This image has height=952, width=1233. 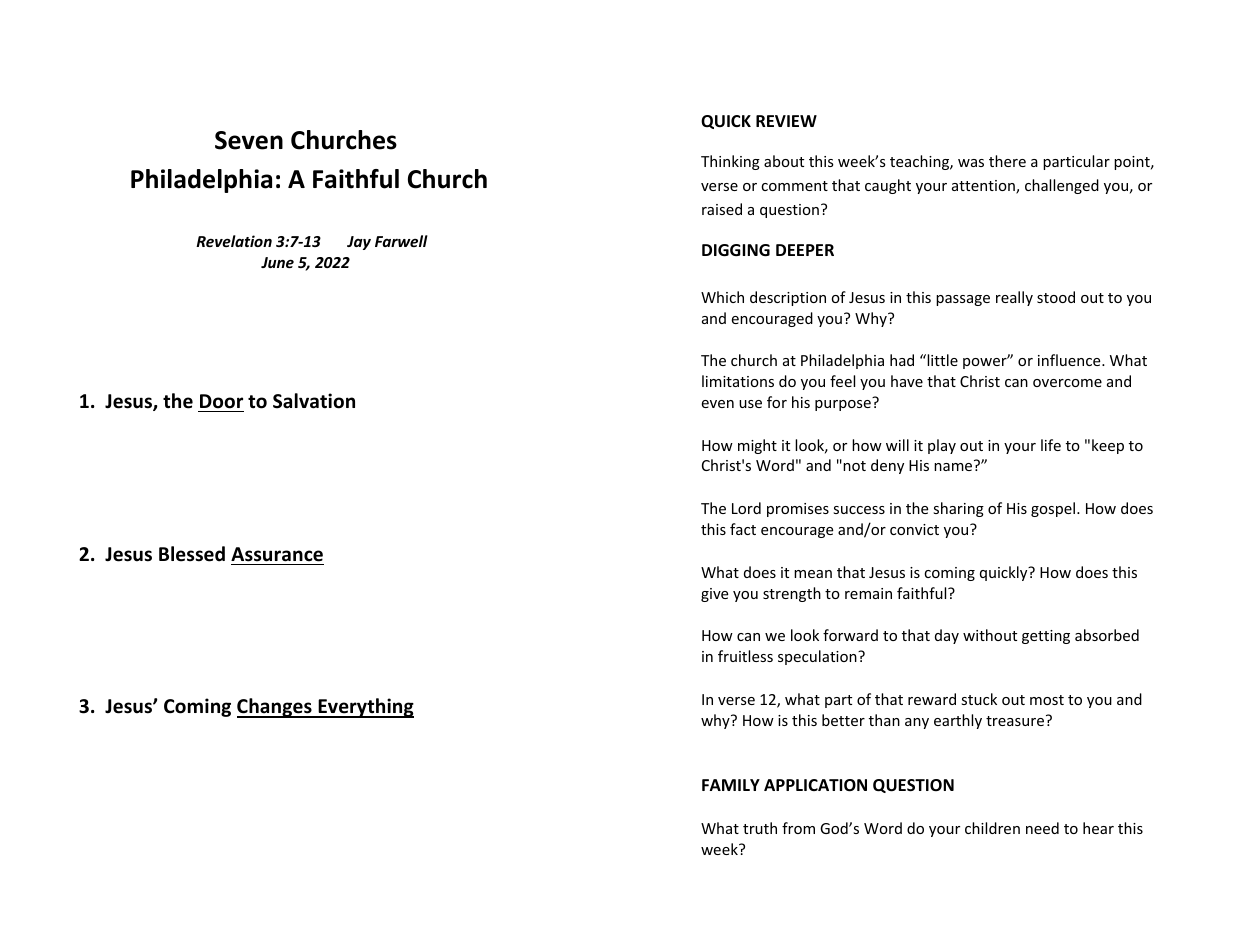 I want to click on Assurance, so click(x=277, y=554).
